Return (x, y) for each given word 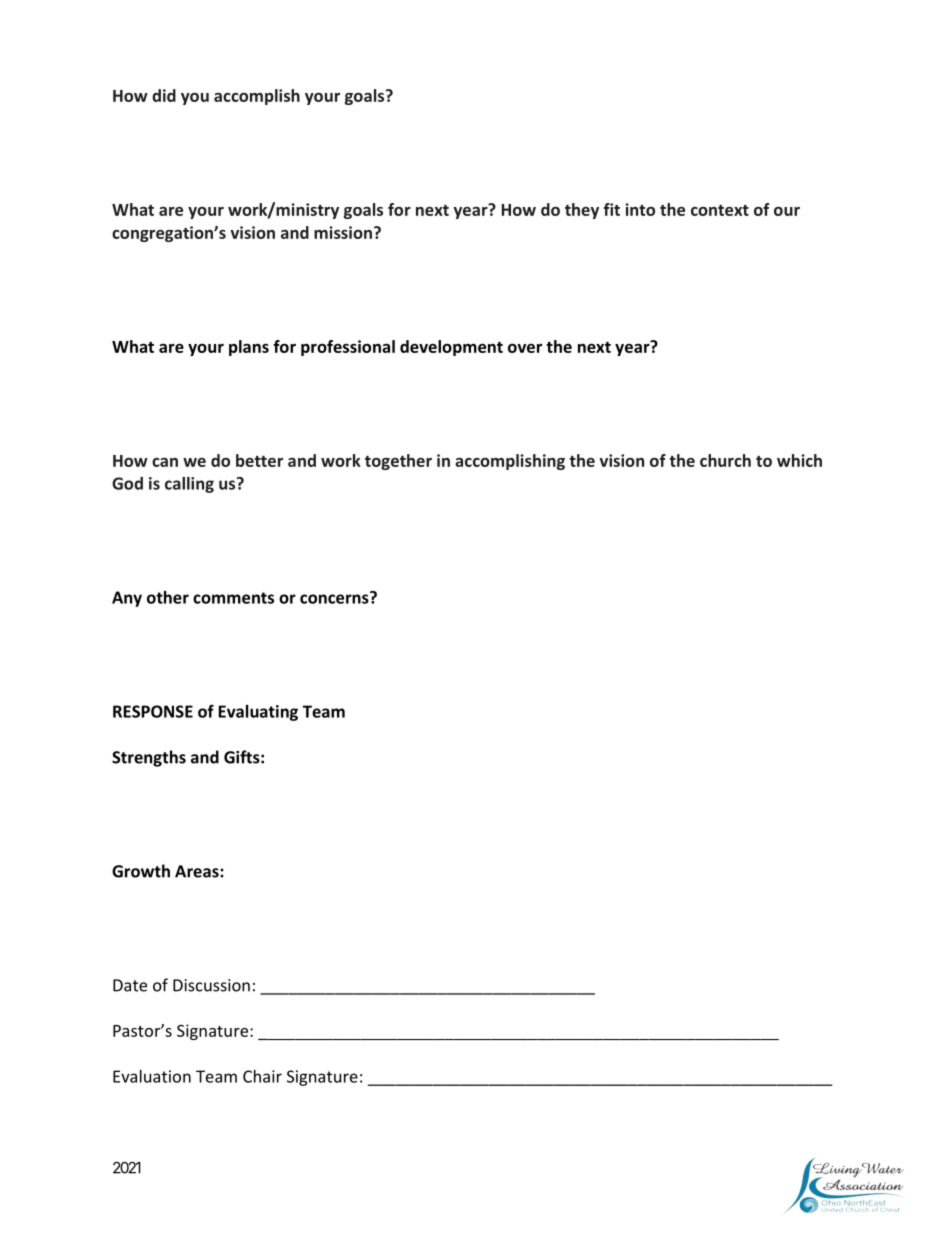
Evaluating (258, 713)
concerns (335, 598)
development (451, 348)
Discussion (211, 985)
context (720, 210)
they (582, 211)
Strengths (149, 758)
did (164, 95)
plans (249, 348)
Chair (262, 1076)
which (799, 460)
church (725, 460)
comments (233, 598)
